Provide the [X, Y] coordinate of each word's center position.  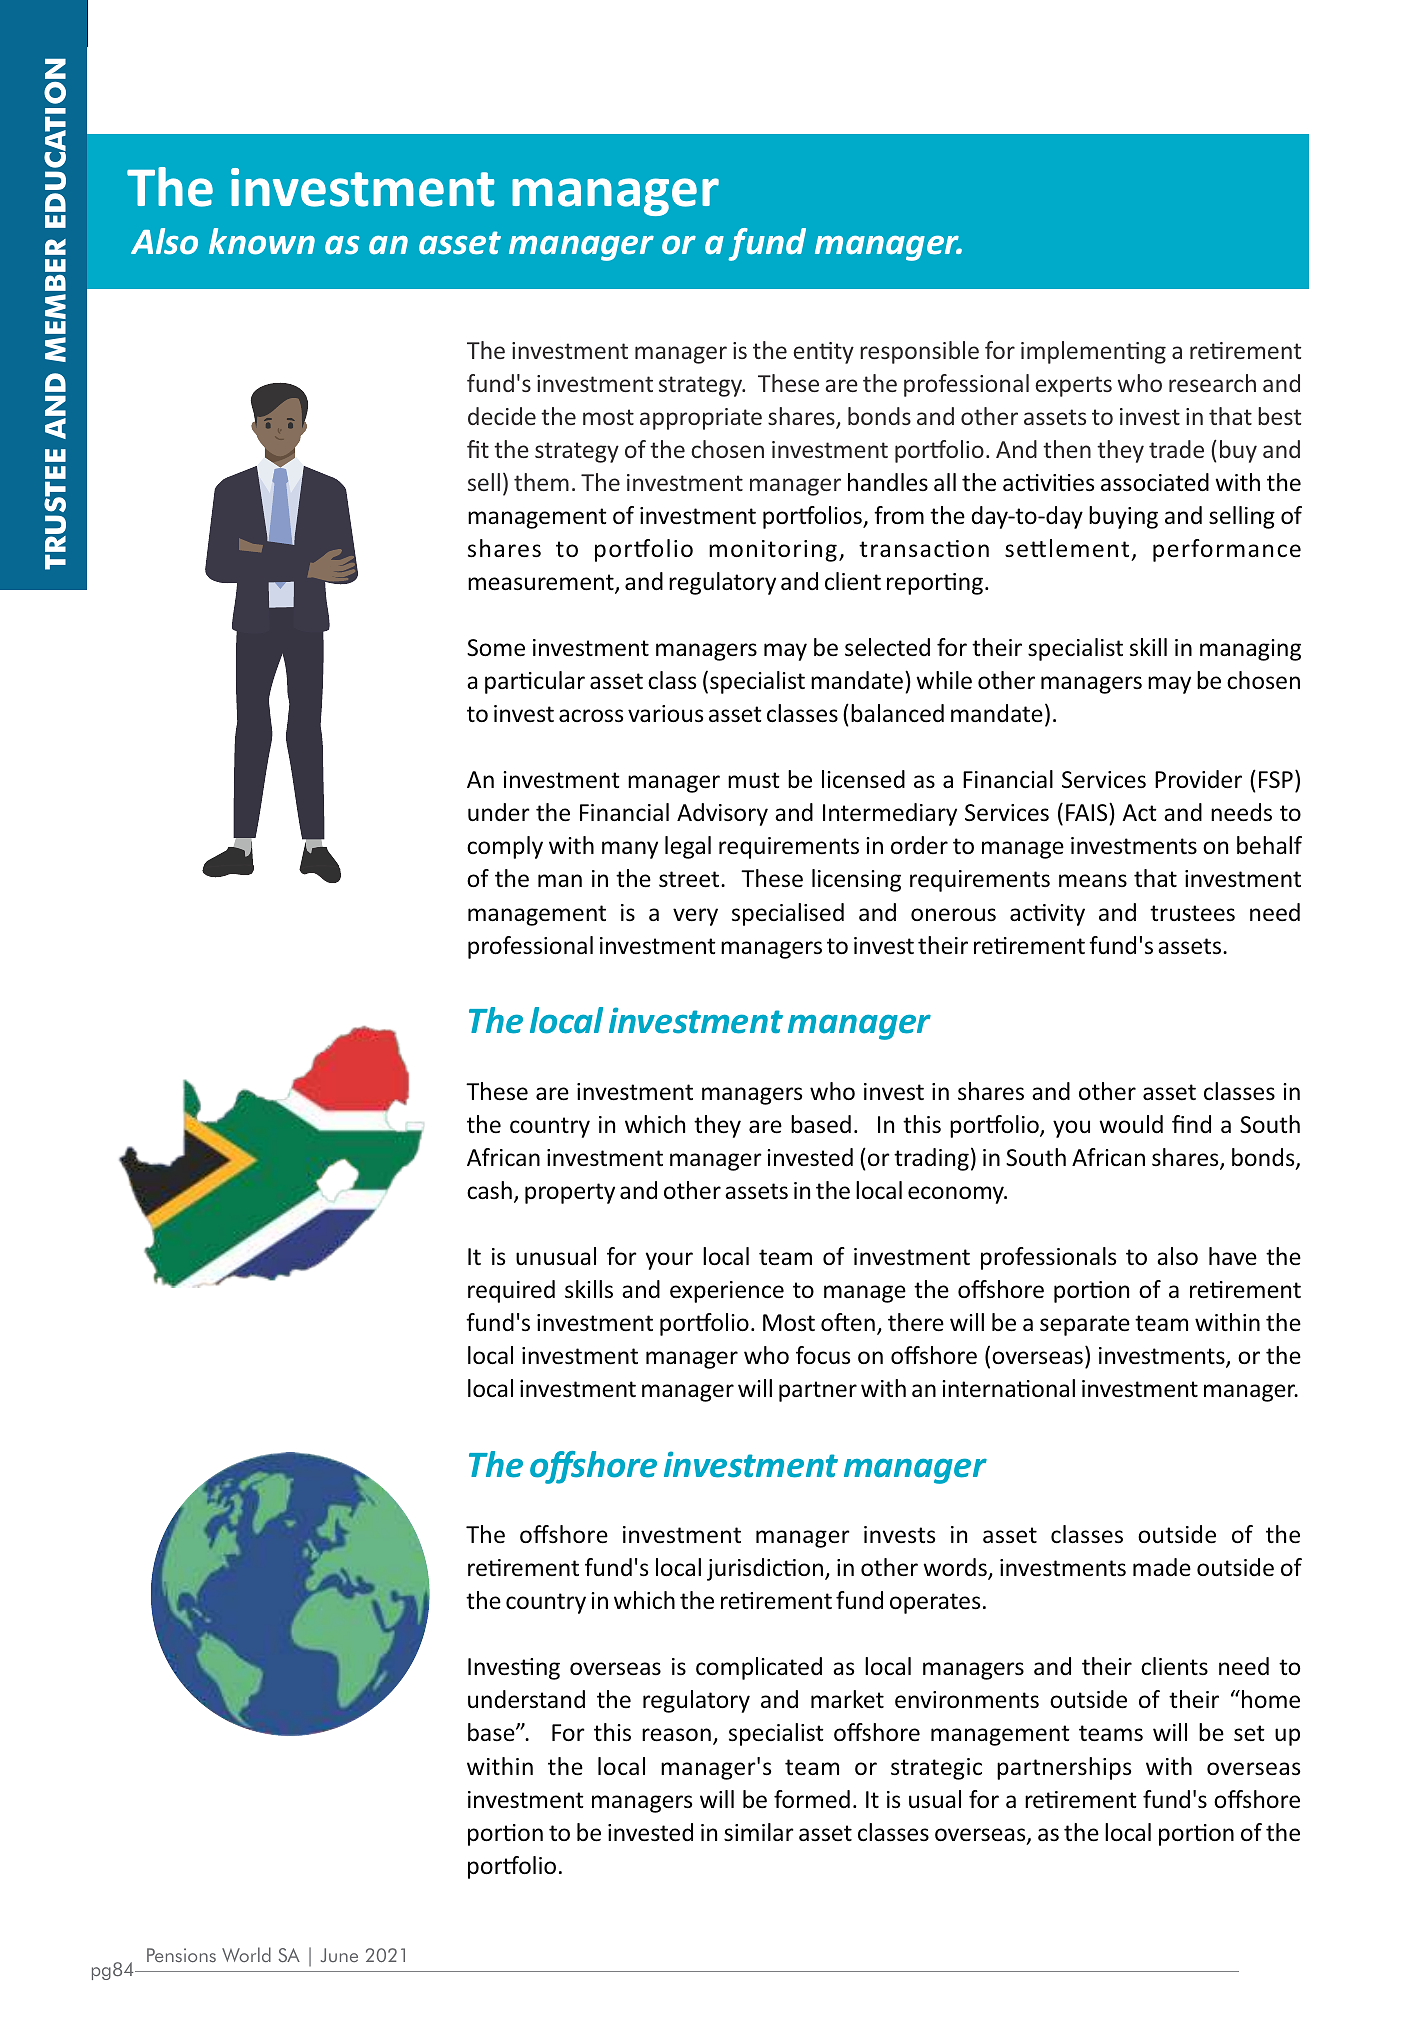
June [339, 1955]
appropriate [701, 419]
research [1212, 383]
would [1131, 1124]
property [570, 1193]
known [262, 241]
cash [489, 1190]
